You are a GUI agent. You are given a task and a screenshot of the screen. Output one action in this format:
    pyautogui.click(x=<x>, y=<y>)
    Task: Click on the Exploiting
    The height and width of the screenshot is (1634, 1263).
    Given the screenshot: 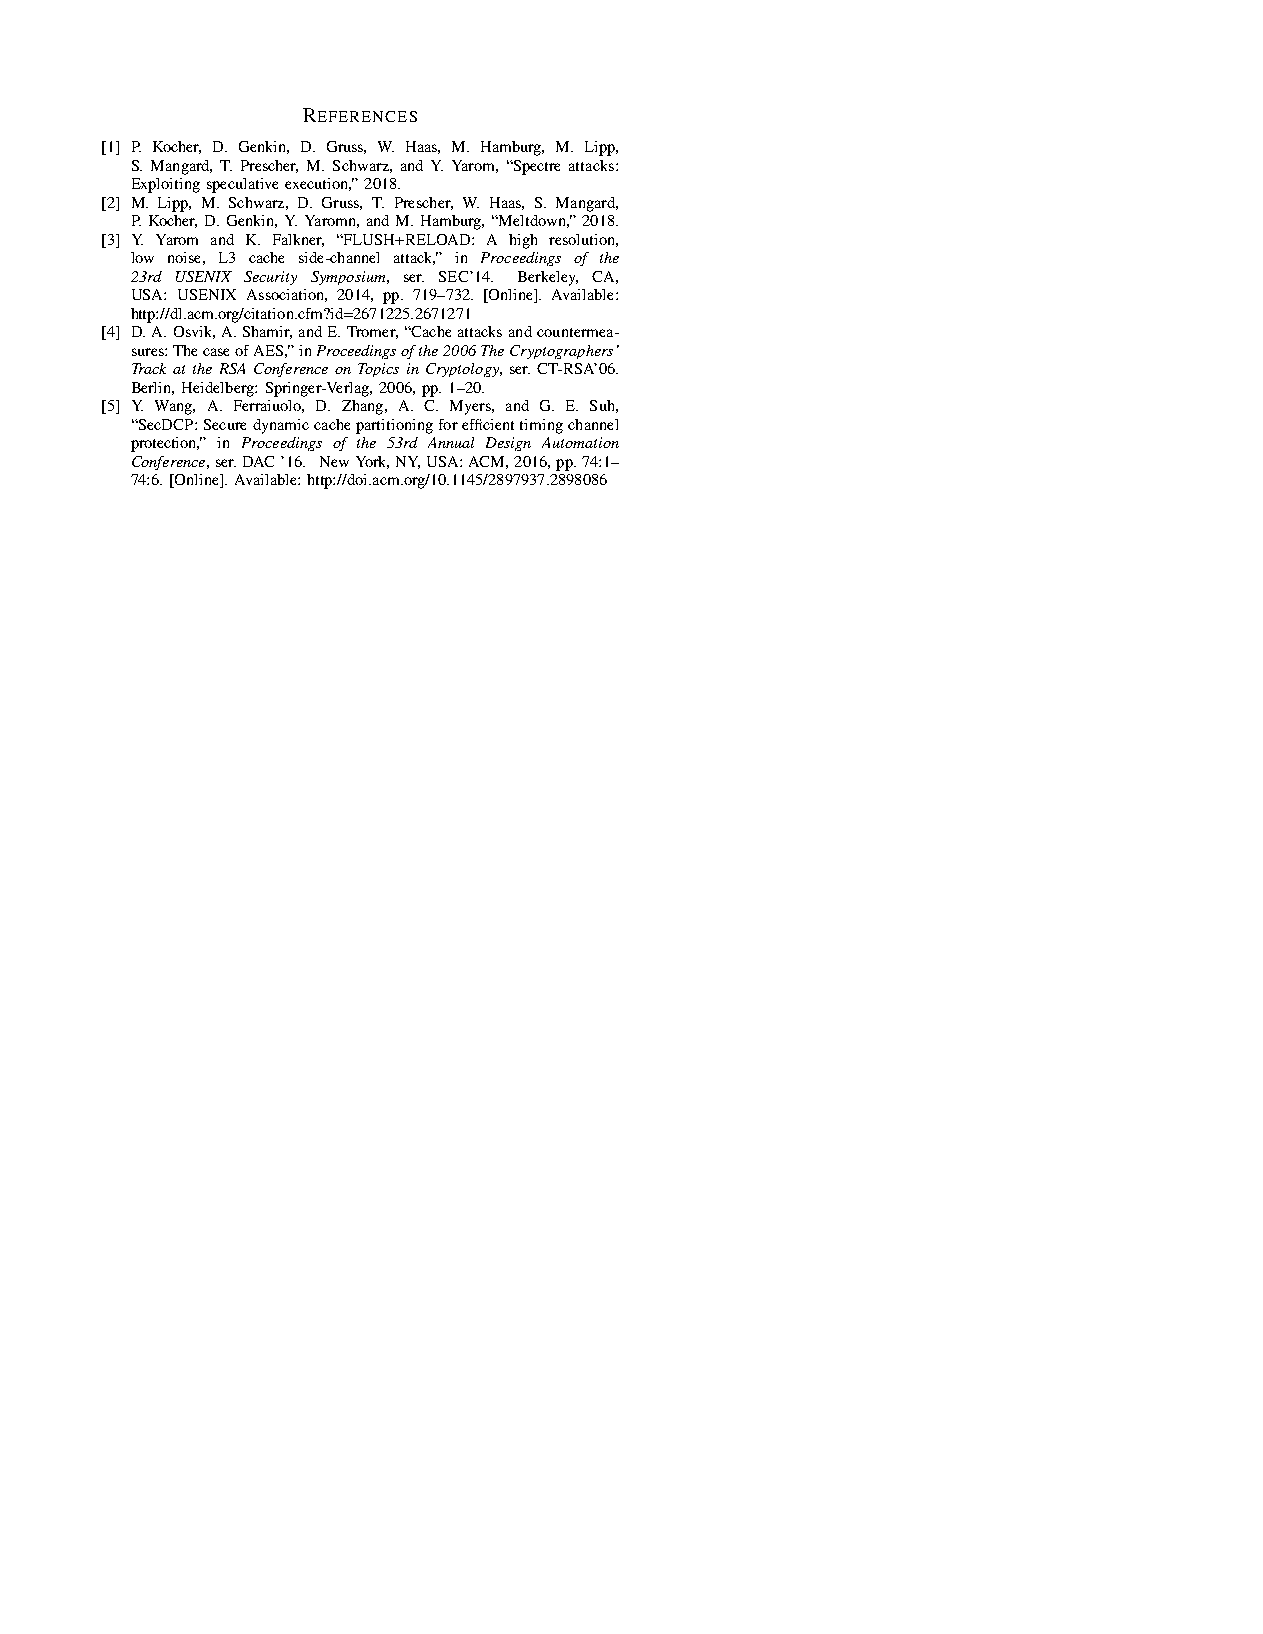 What is the action you would take?
    pyautogui.click(x=166, y=185)
